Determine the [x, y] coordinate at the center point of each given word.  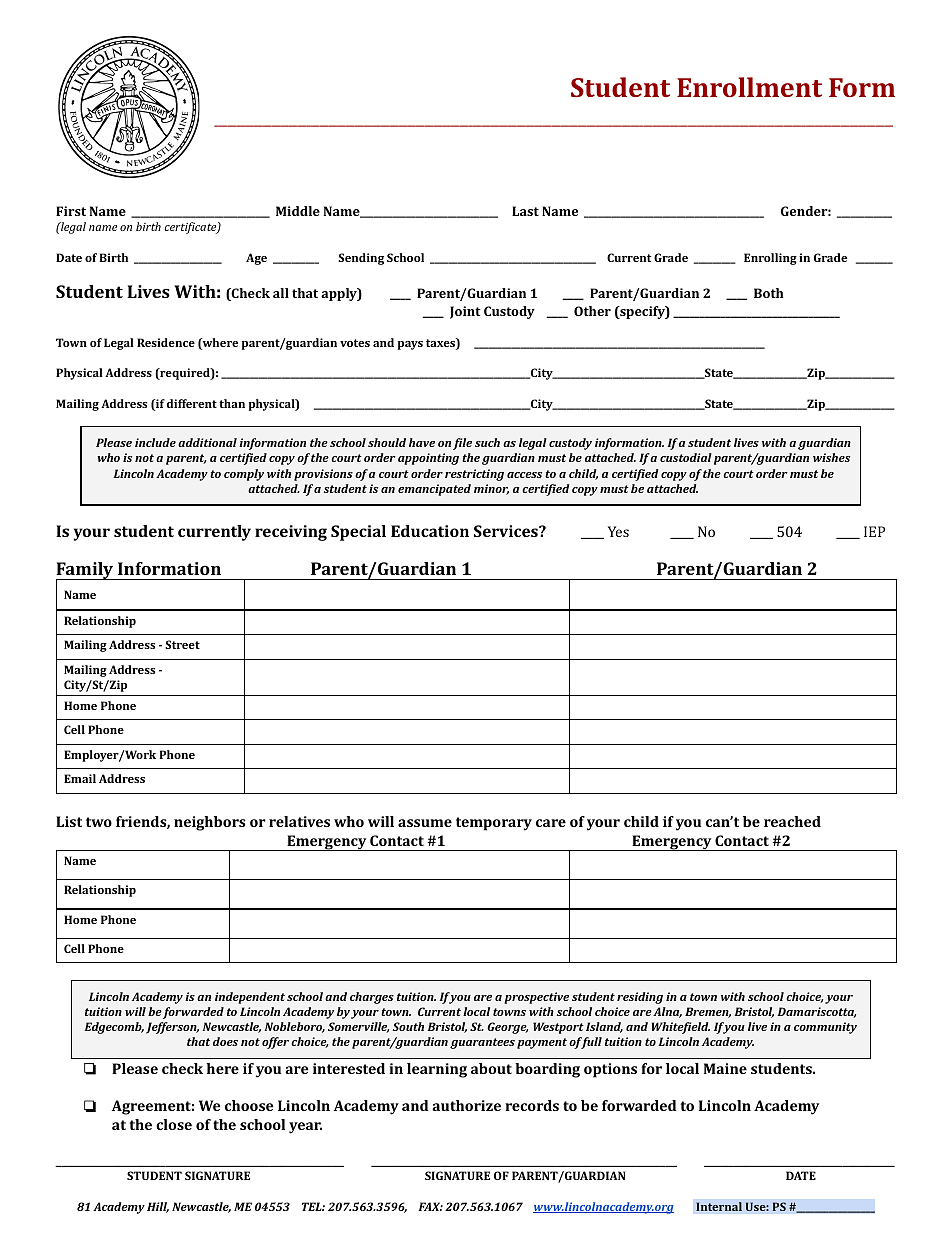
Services [507, 531]
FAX [430, 1206]
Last [525, 211]
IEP [874, 531]
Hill [158, 1207]
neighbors [209, 823]
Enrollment [749, 87]
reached [792, 821]
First [71, 211]
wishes [831, 457]
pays [410, 345]
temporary [494, 824]
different [192, 403]
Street [182, 644]
